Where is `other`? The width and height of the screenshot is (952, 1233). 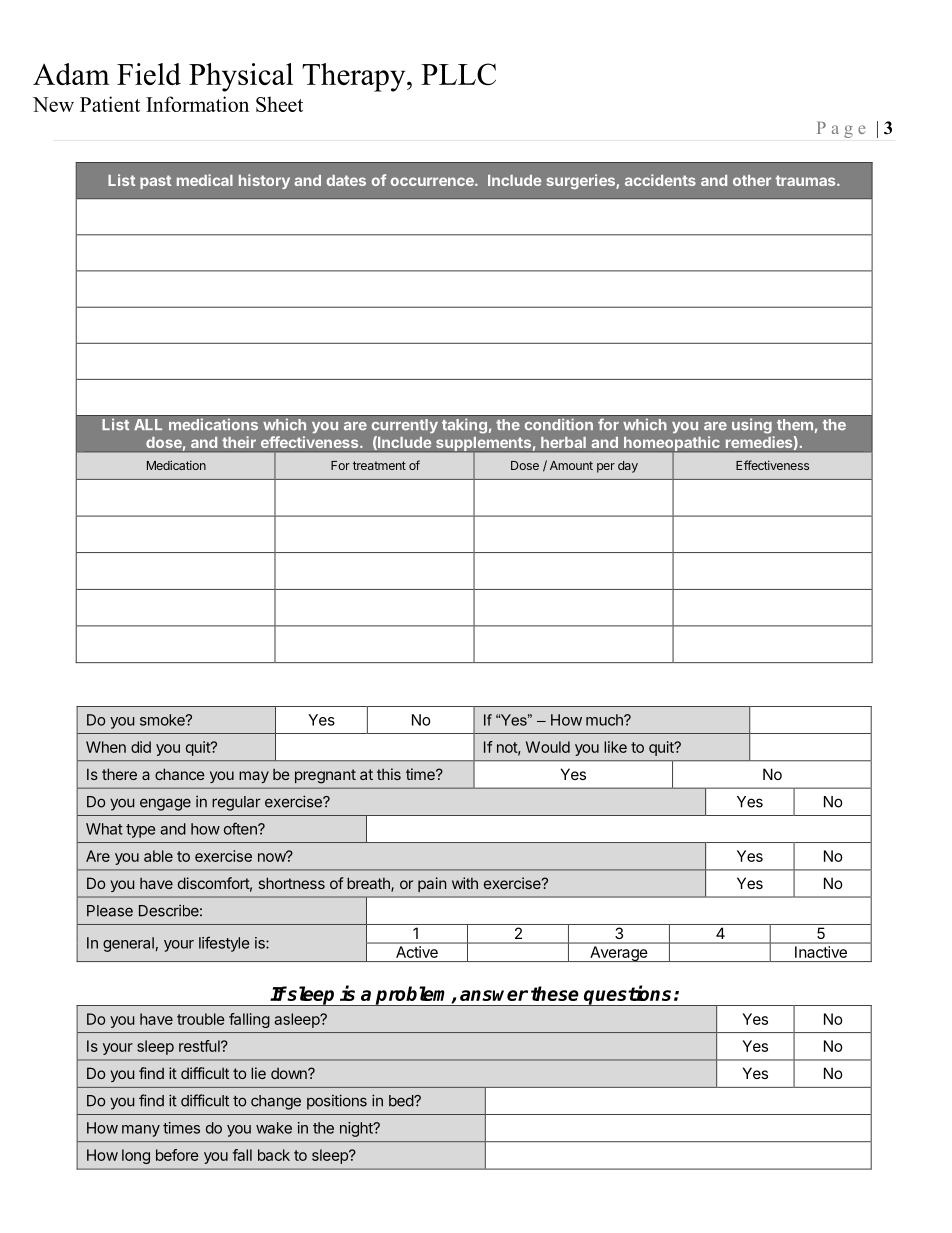 other is located at coordinates (752, 180).
